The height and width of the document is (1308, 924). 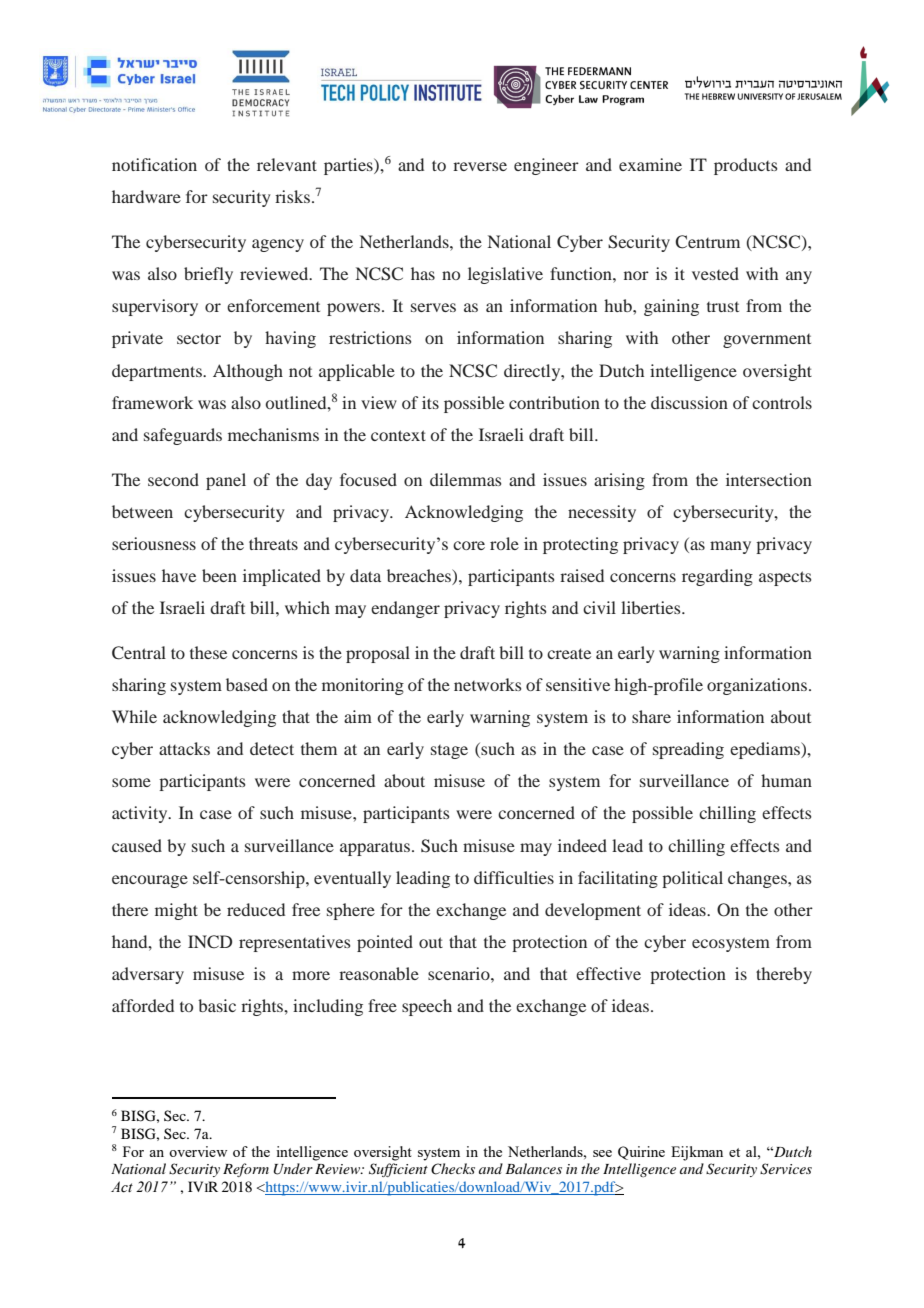 I want to click on products, so click(x=746, y=166).
